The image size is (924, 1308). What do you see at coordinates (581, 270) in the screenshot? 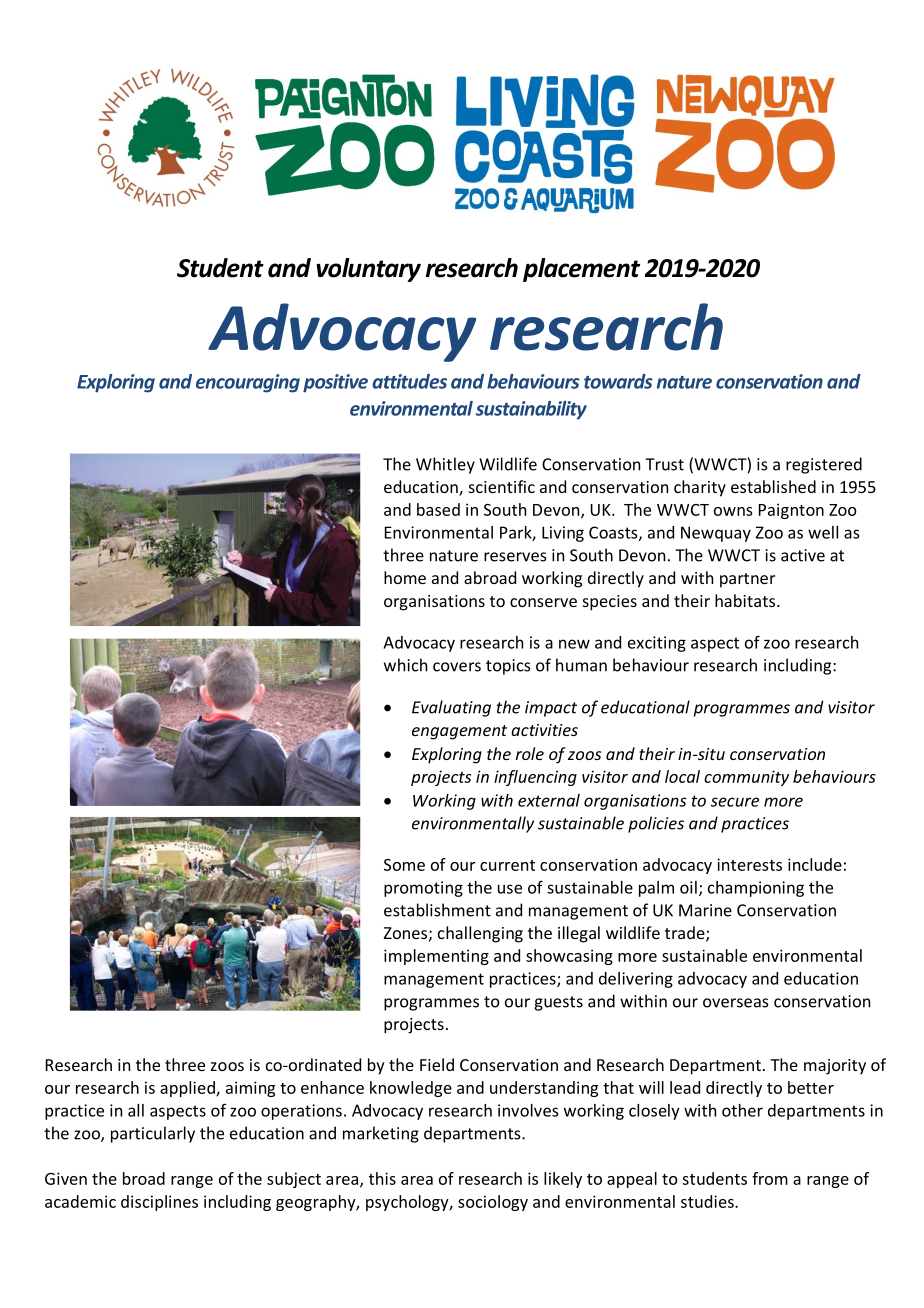
I see `placement` at bounding box center [581, 270].
